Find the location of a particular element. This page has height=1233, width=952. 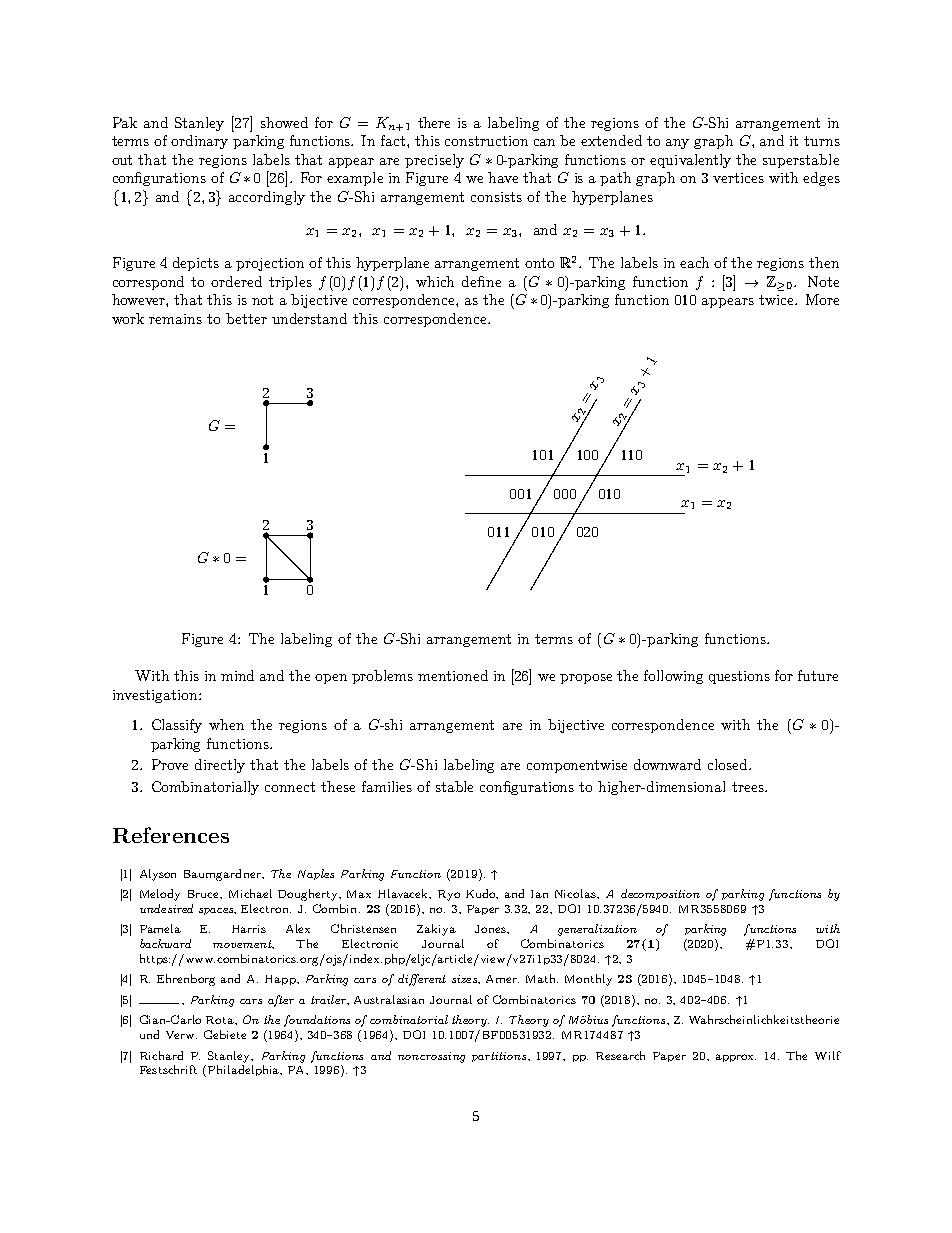

Amer is located at coordinates (502, 979).
